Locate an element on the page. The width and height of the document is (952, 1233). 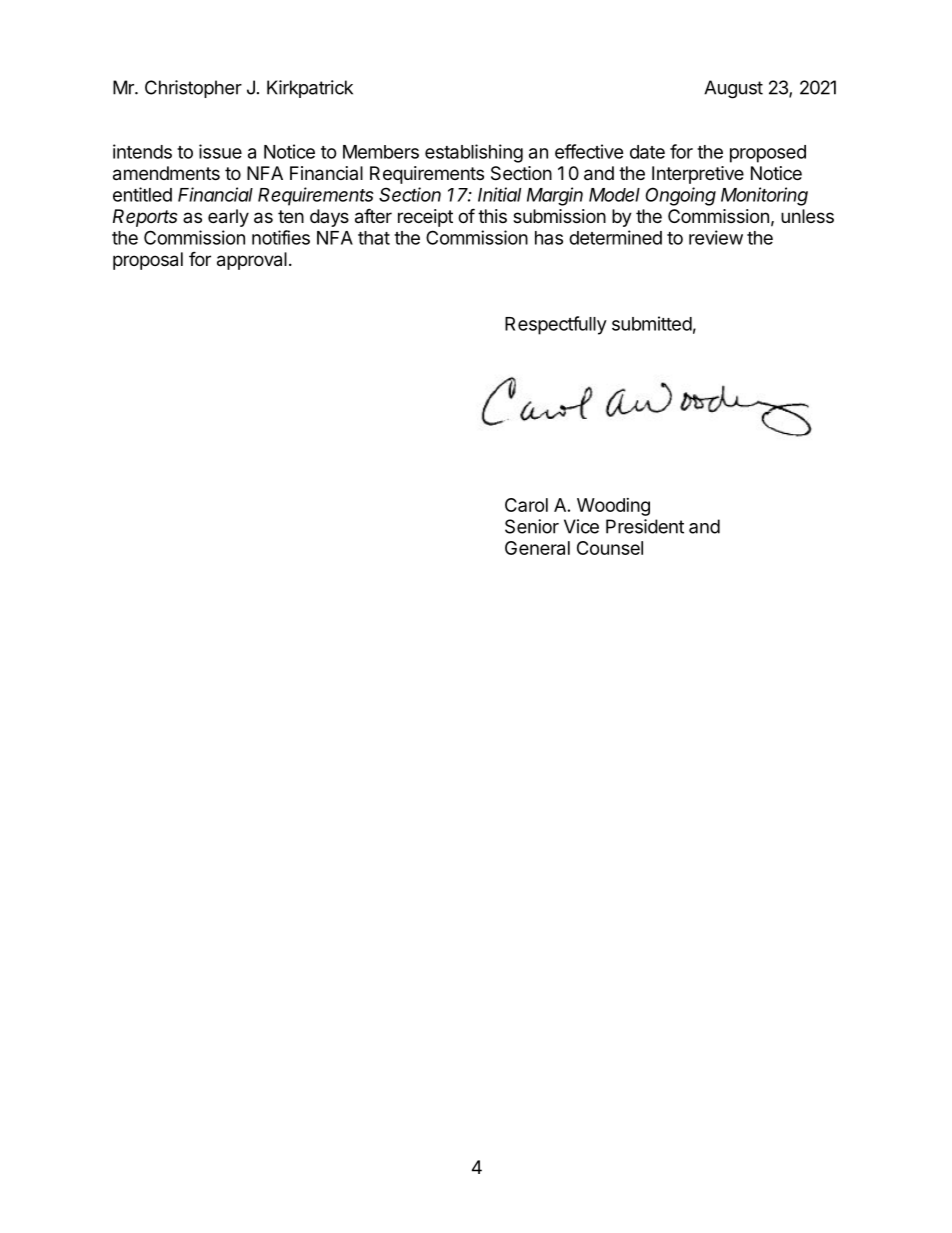
Respectfully is located at coordinates (556, 325).
